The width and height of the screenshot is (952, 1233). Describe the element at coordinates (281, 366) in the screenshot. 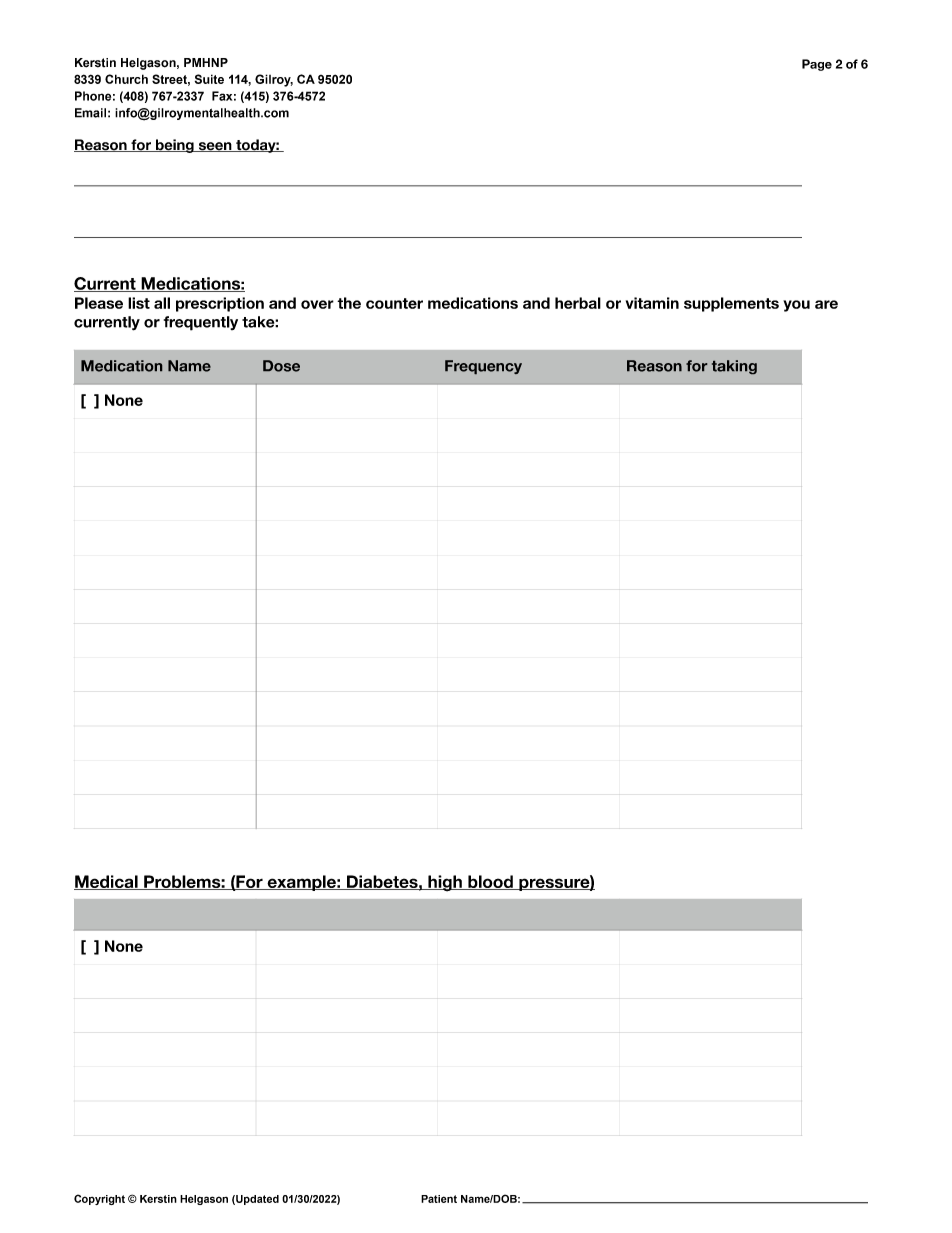

I see `Dose` at that location.
